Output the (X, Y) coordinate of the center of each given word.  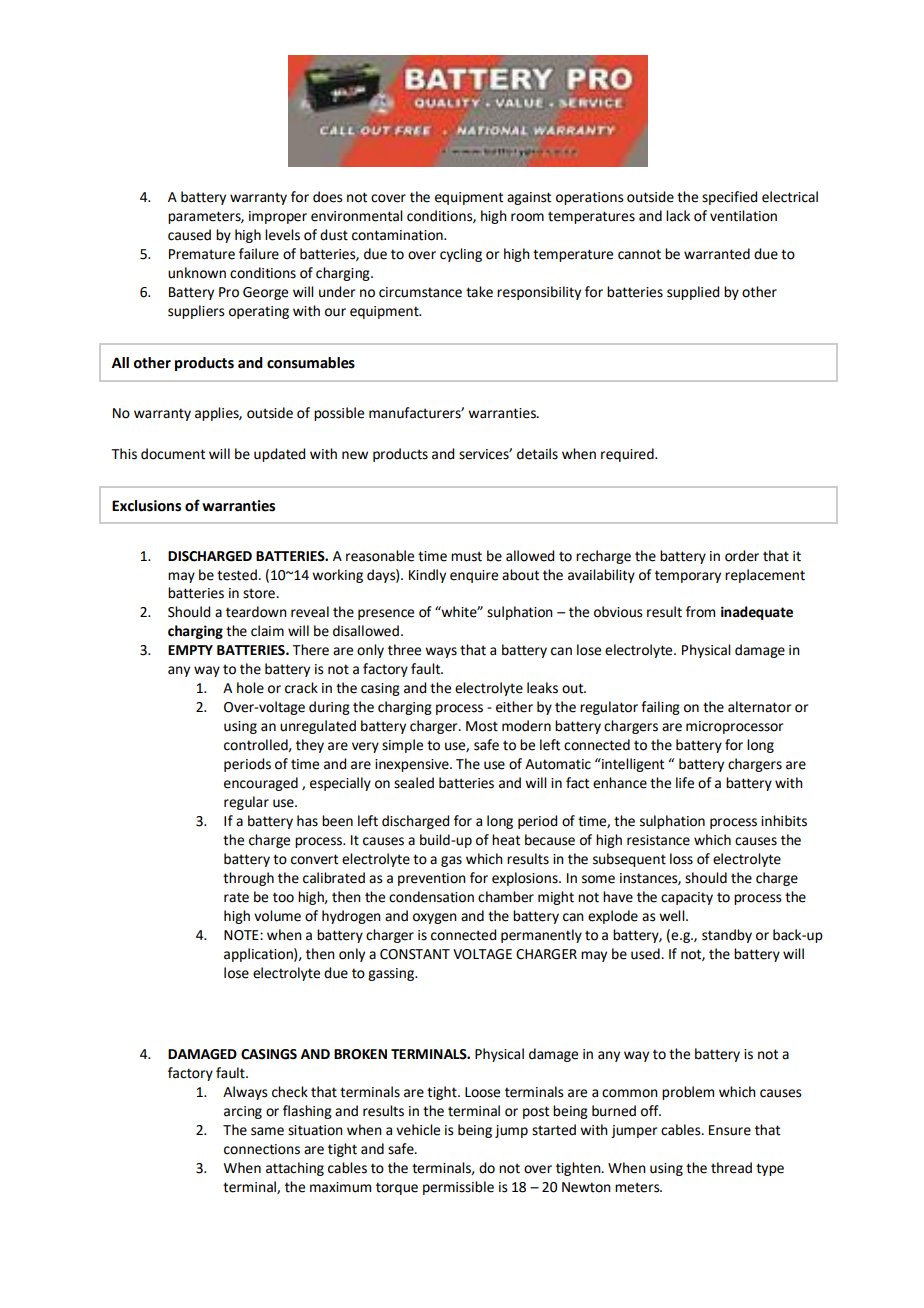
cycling (461, 255)
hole (250, 688)
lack (678, 216)
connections (262, 1149)
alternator (759, 707)
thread (731, 1168)
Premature (202, 254)
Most (482, 726)
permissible (458, 1188)
